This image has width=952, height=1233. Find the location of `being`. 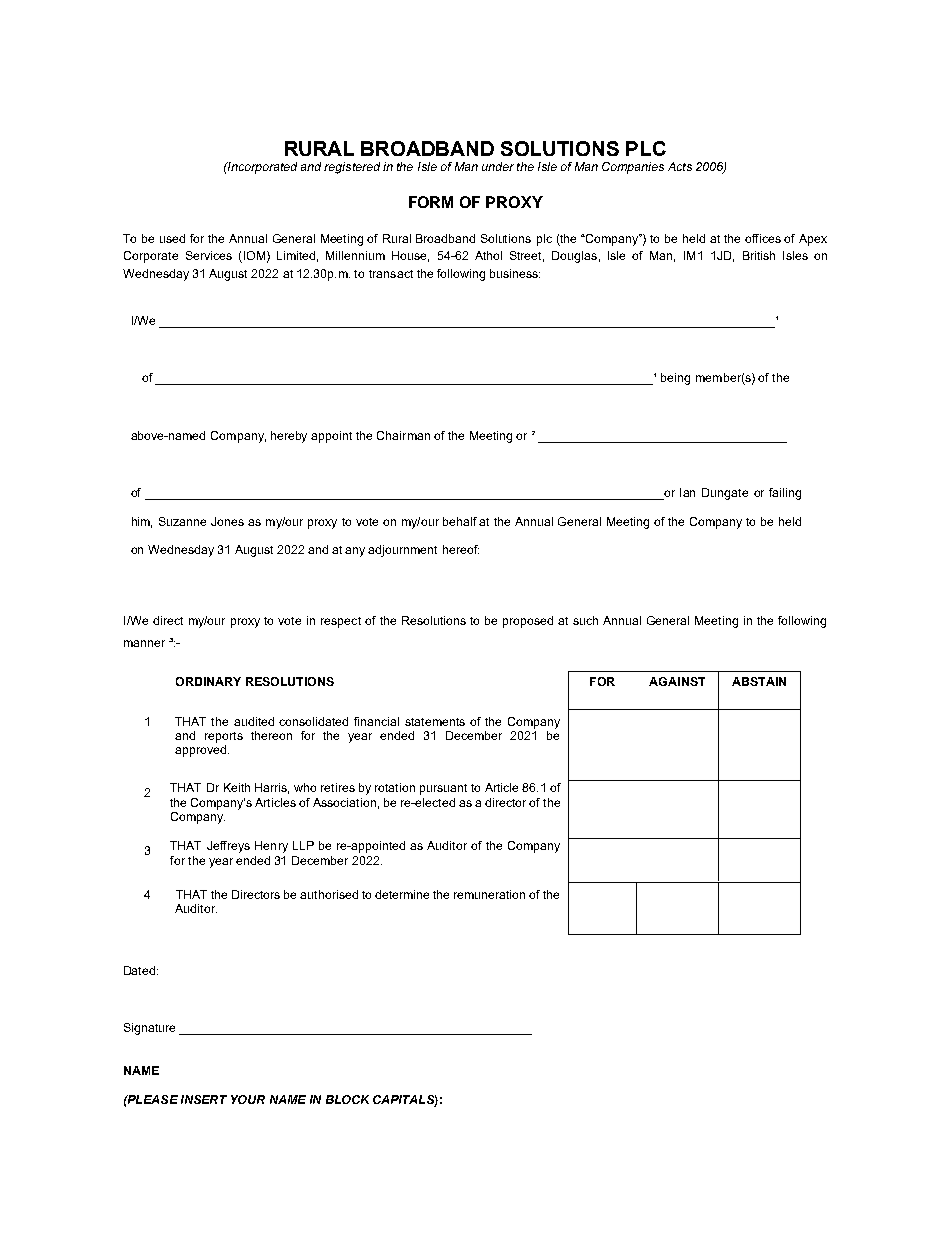

being is located at coordinates (675, 379).
